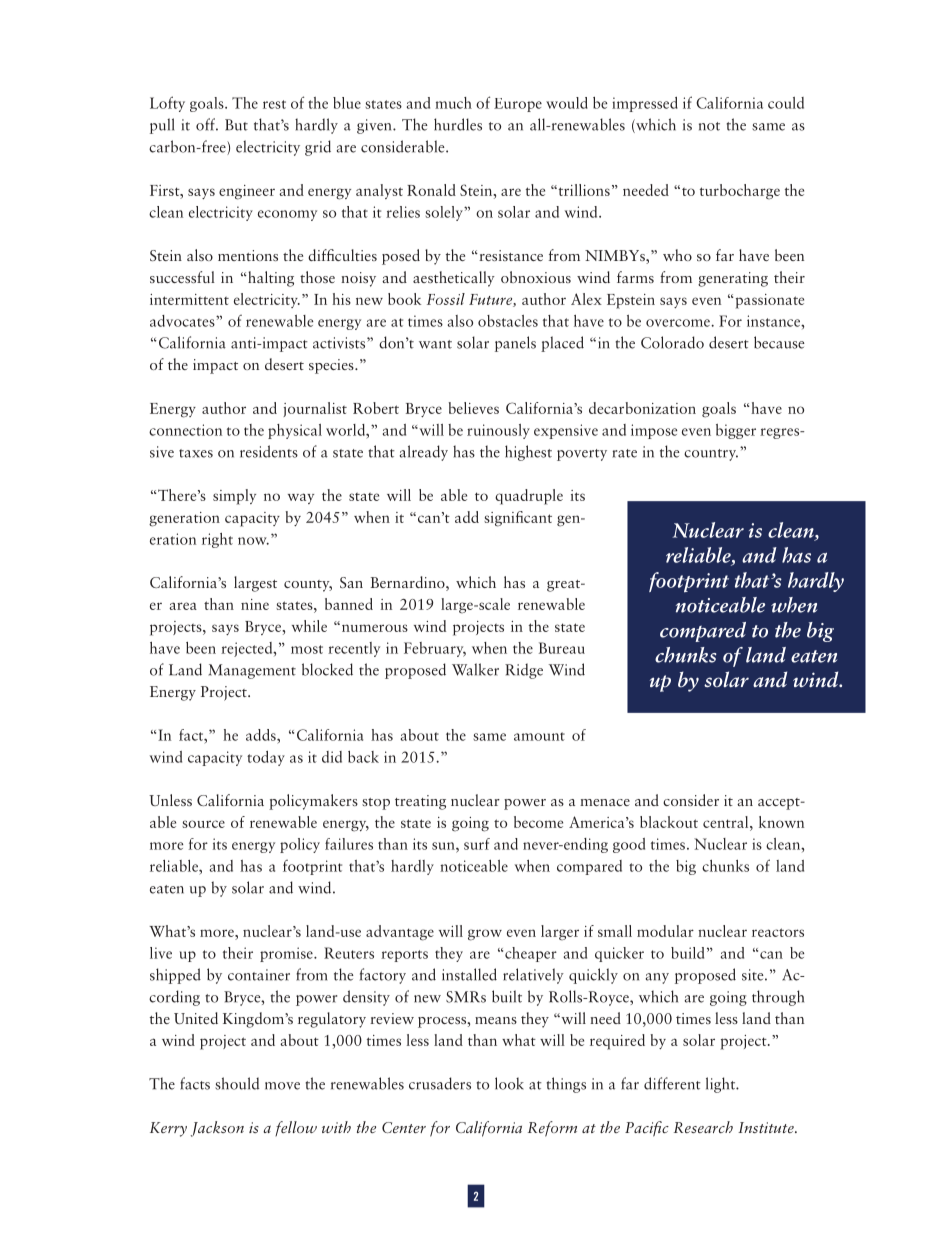 Image resolution: width=952 pixels, height=1233 pixels. What do you see at coordinates (440, 1083) in the image?
I see `crusaders` at bounding box center [440, 1083].
